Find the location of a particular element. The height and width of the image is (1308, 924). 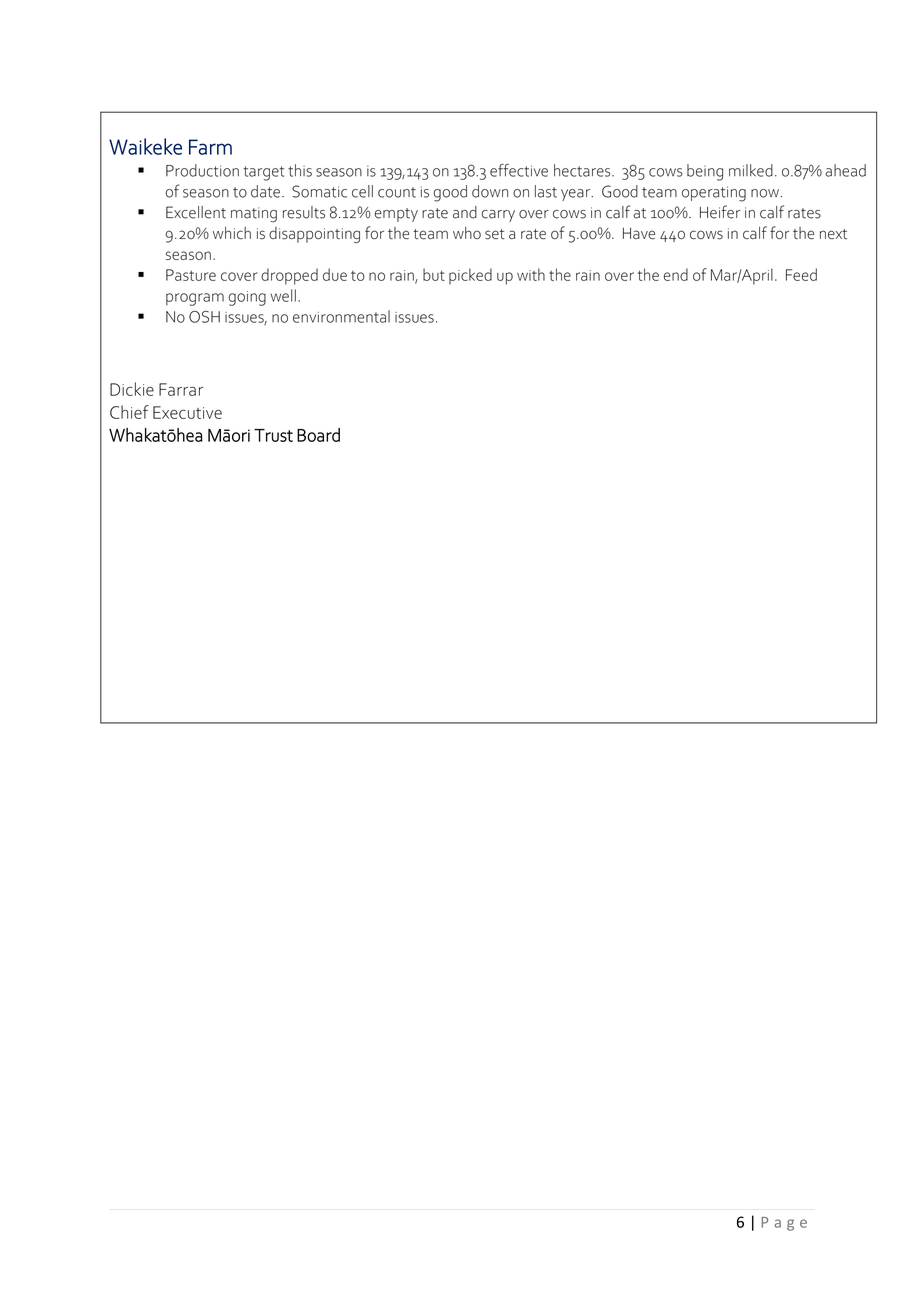

picked is located at coordinates (470, 276).
